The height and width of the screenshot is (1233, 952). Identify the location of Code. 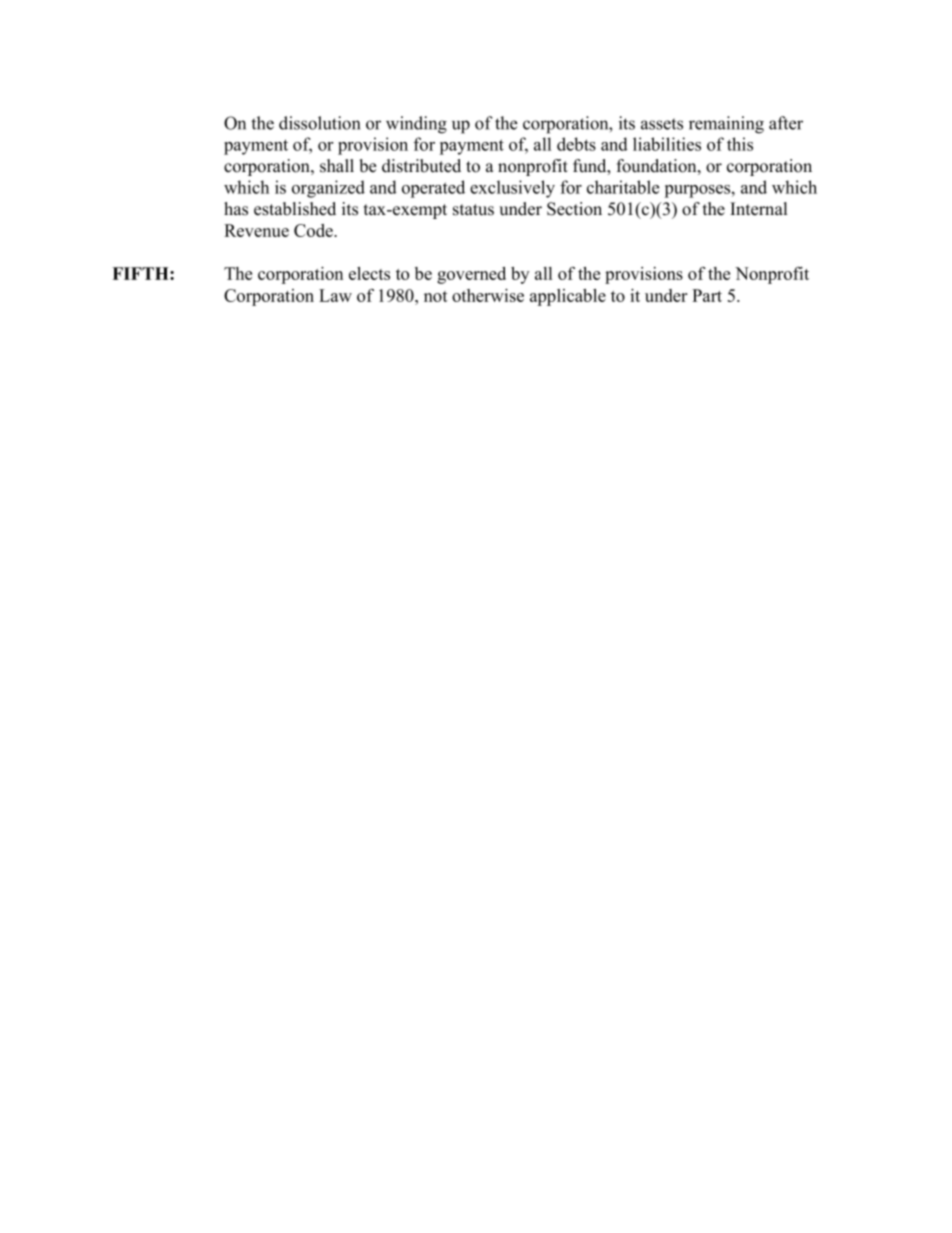
(314, 230).
